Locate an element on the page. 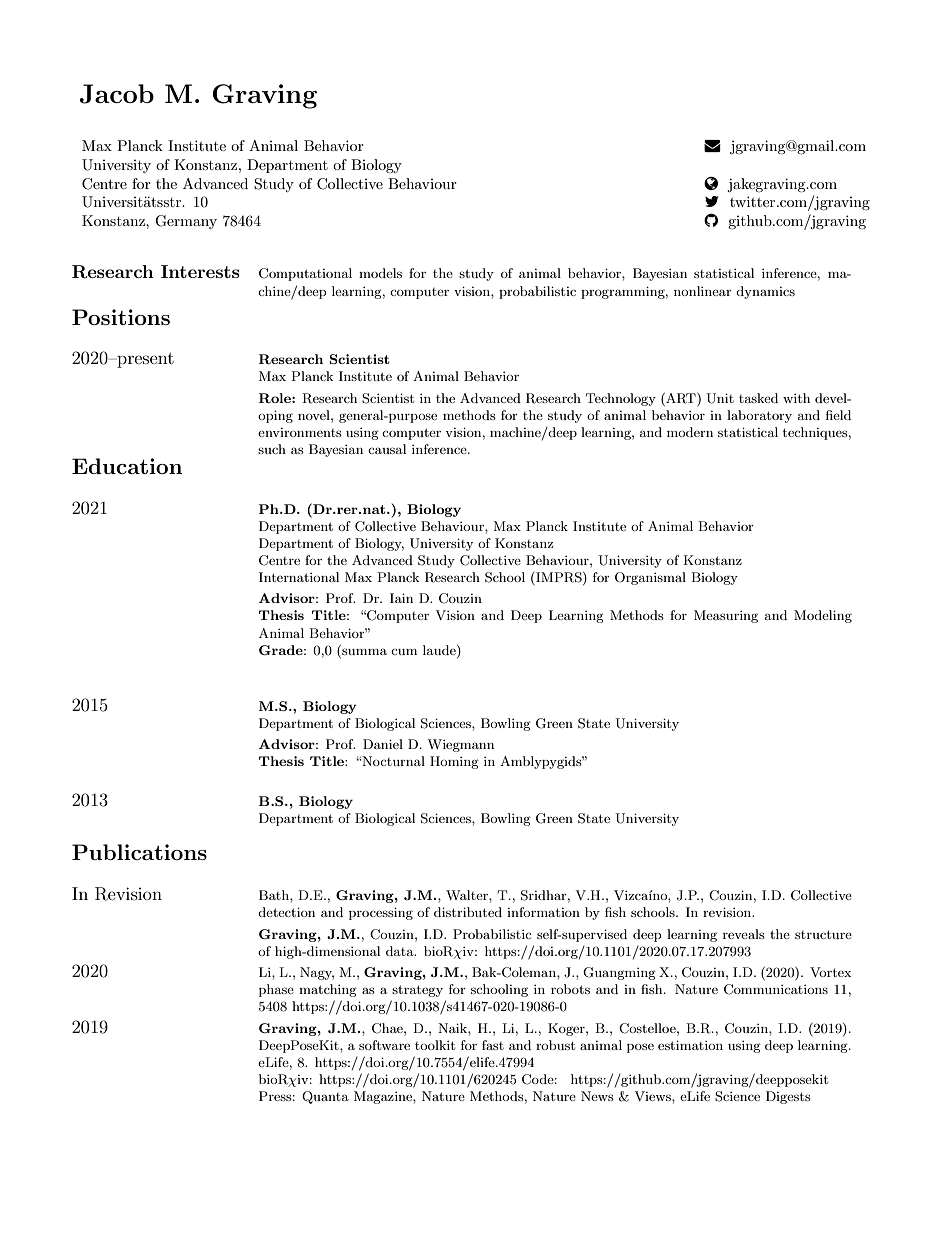 The image size is (952, 1233). Technology is located at coordinates (621, 399).
